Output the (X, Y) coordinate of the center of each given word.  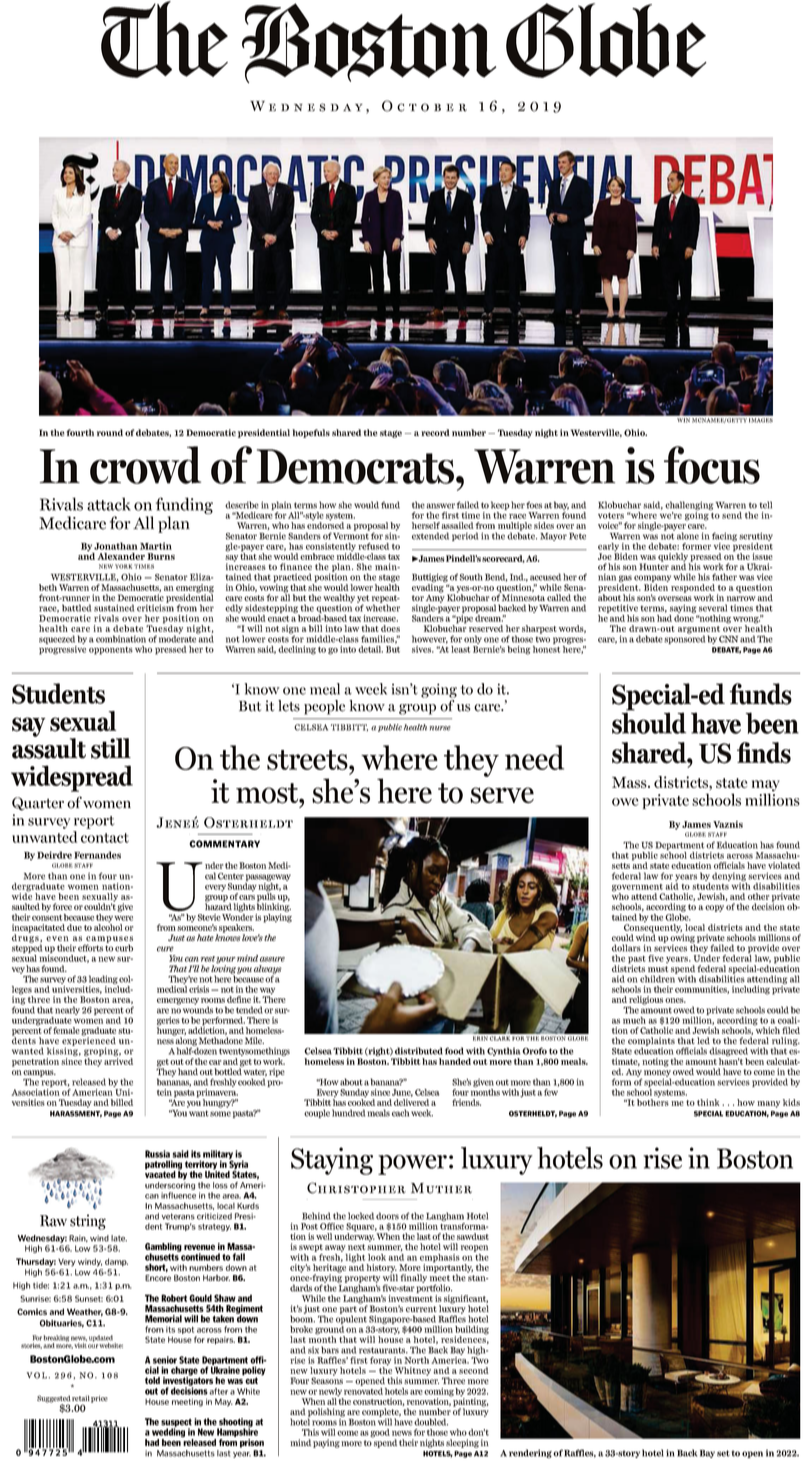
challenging (689, 505)
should (649, 723)
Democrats (357, 466)
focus (712, 465)
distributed (419, 1051)
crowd (145, 465)
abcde (404, 42)
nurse (440, 728)
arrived (118, 1061)
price (99, 1399)
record (435, 432)
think (708, 1102)
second (474, 1370)
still (111, 748)
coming (439, 1393)
